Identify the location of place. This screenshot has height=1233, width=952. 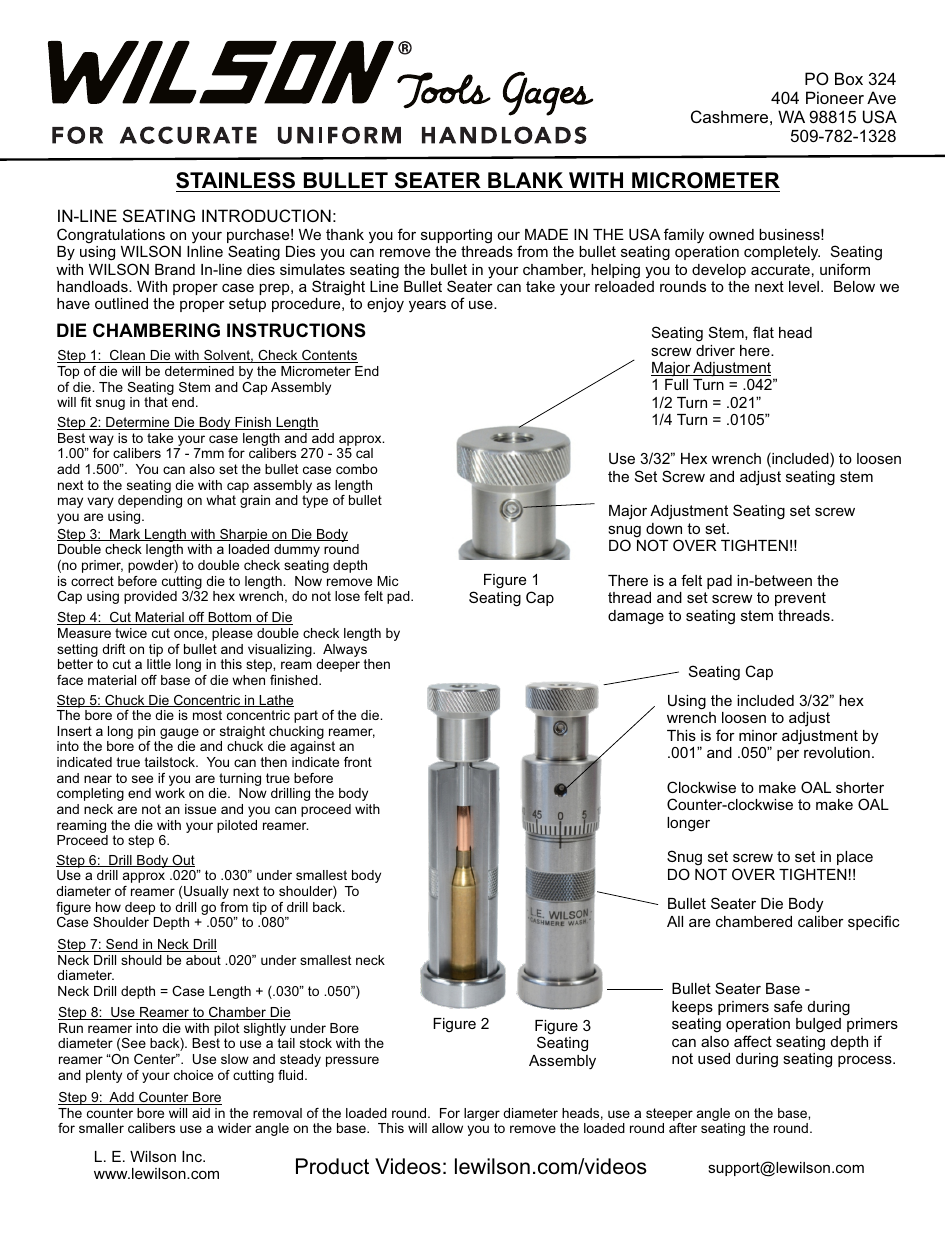
(855, 858).
